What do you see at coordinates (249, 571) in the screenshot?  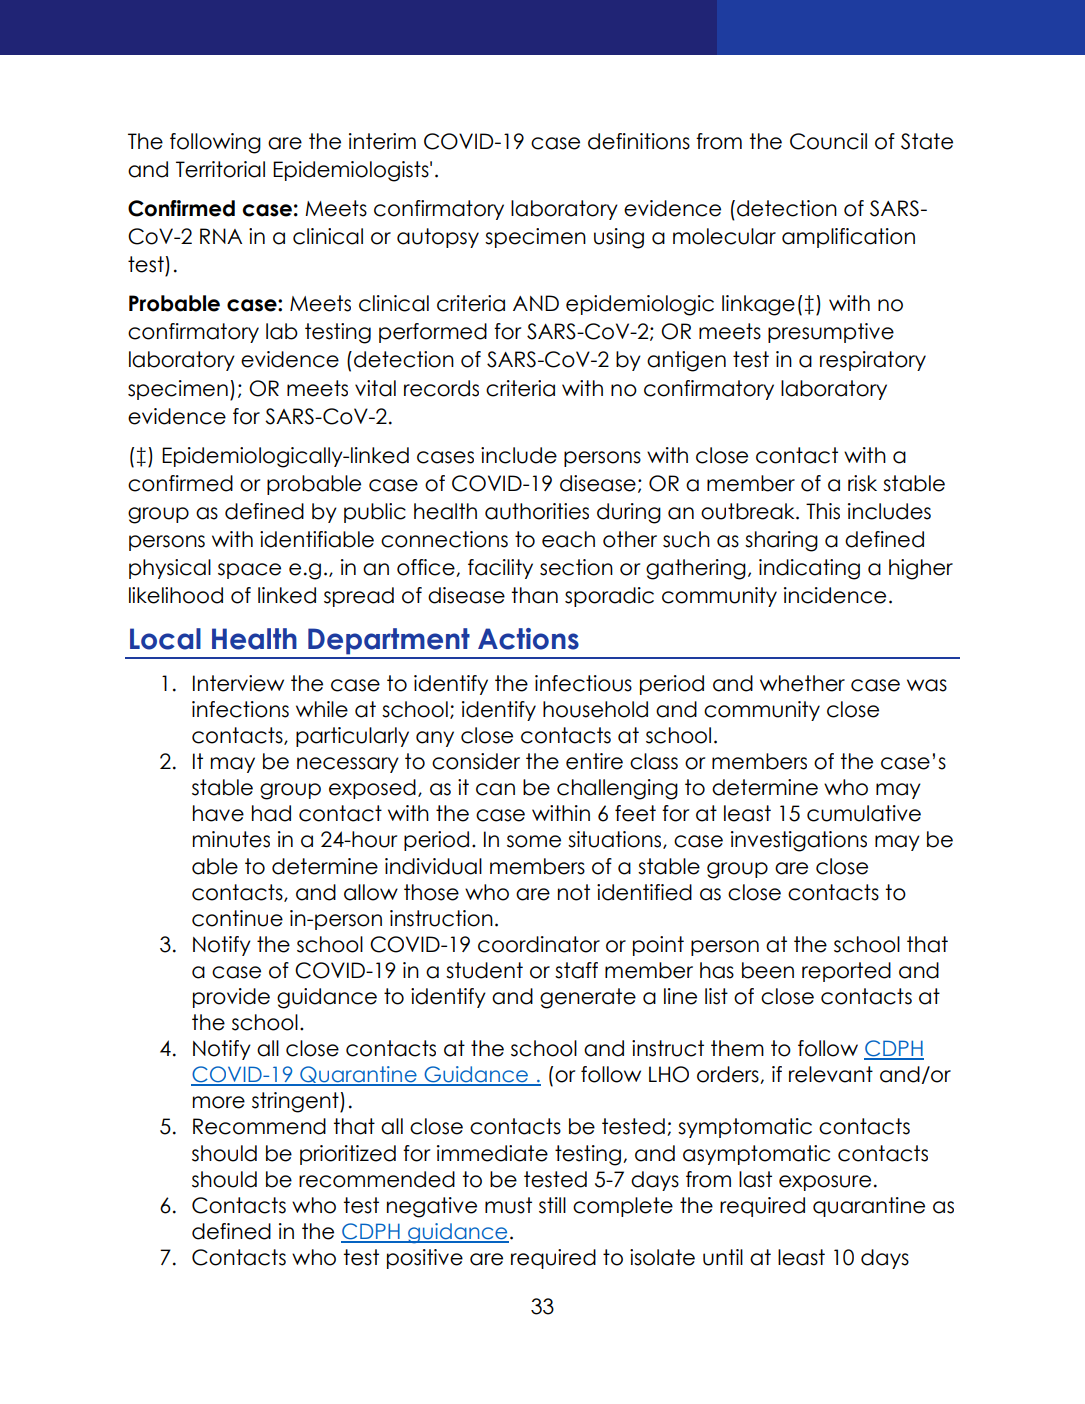 I see `space` at bounding box center [249, 571].
